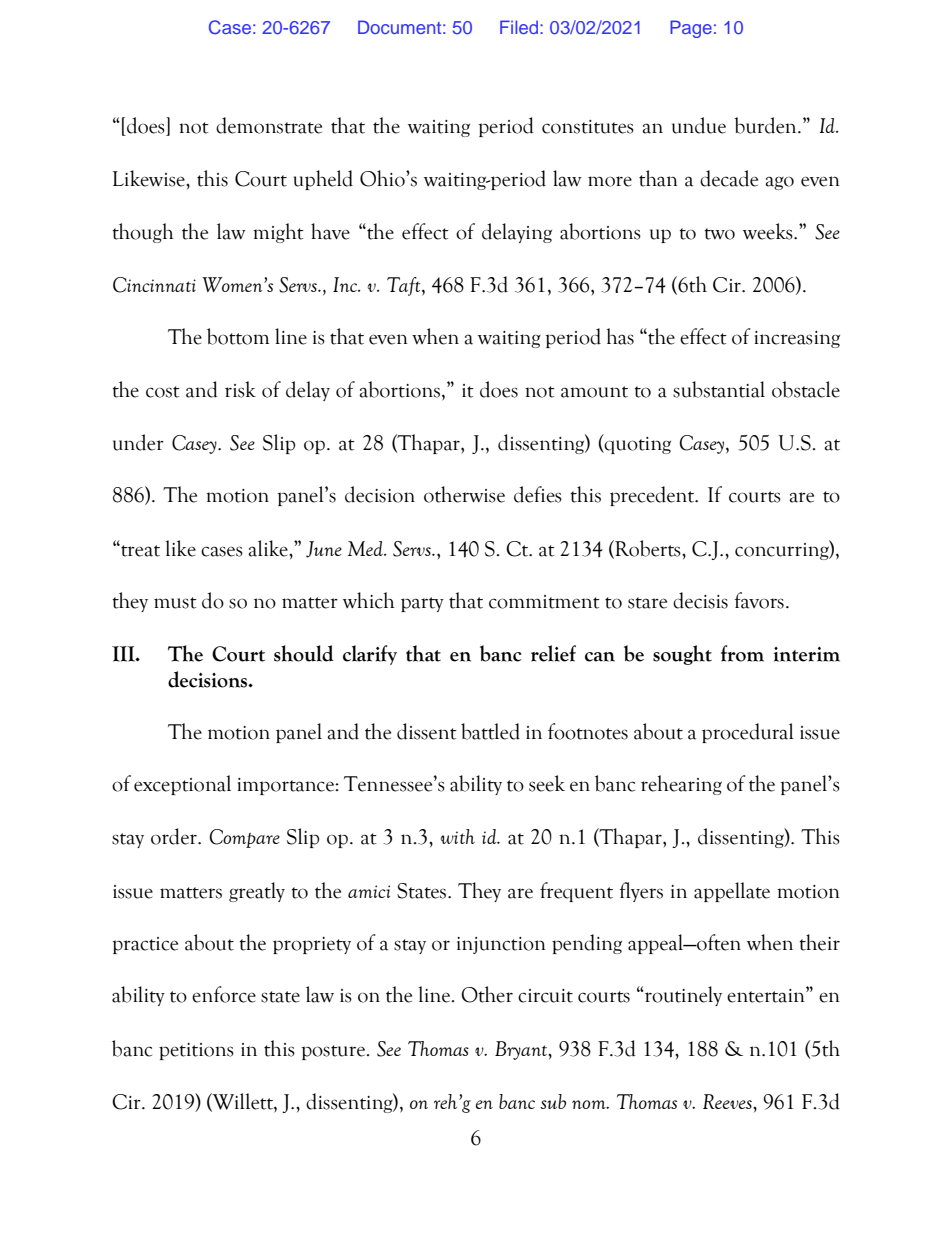 This page has width=952, height=1233. Describe the element at coordinates (422, 604) in the page. I see `party` at that location.
